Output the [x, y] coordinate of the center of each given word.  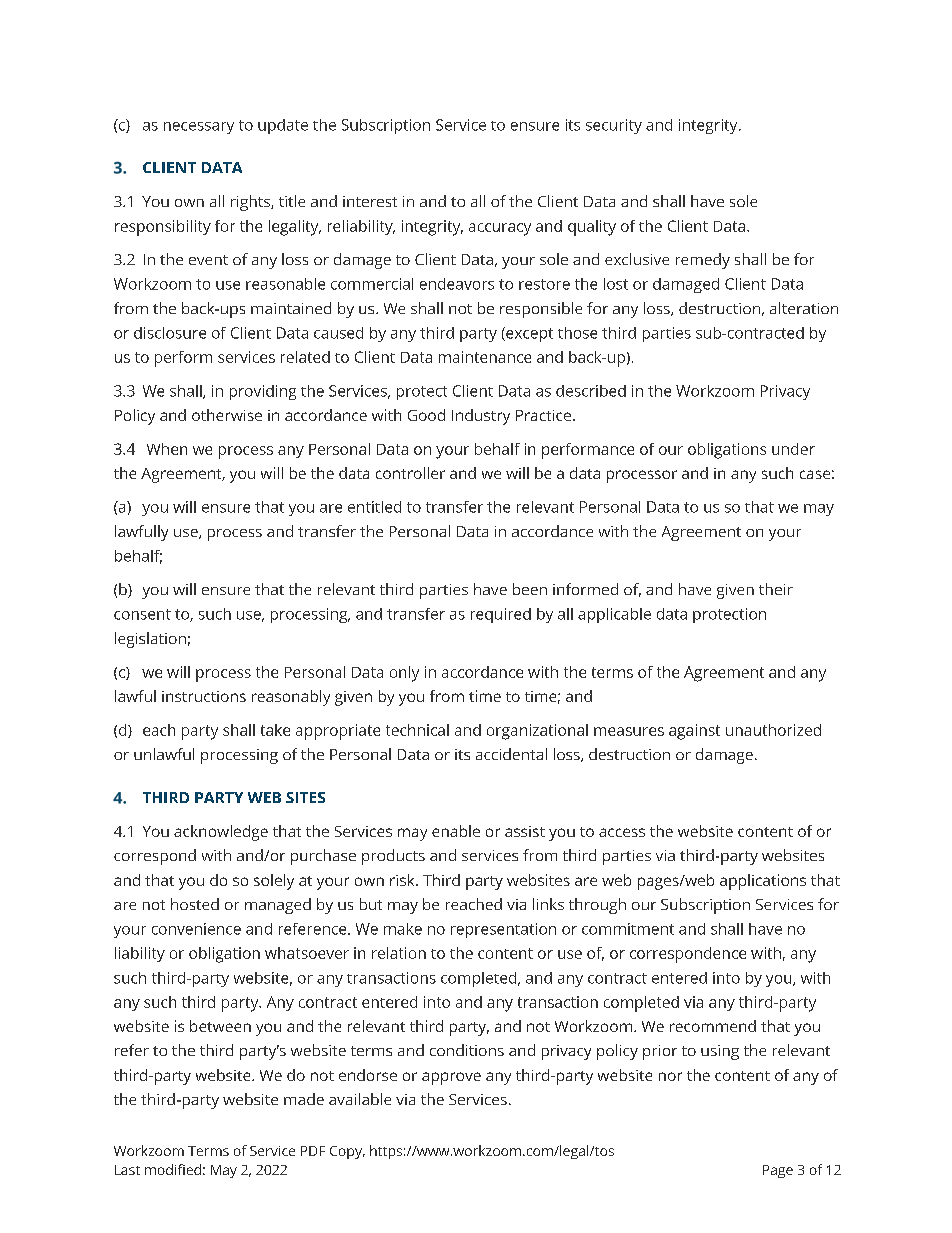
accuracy [500, 229]
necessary [199, 128]
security [614, 126]
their [776, 589]
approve [451, 1078]
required [501, 615]
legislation [150, 640]
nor [670, 1076]
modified [173, 1169]
